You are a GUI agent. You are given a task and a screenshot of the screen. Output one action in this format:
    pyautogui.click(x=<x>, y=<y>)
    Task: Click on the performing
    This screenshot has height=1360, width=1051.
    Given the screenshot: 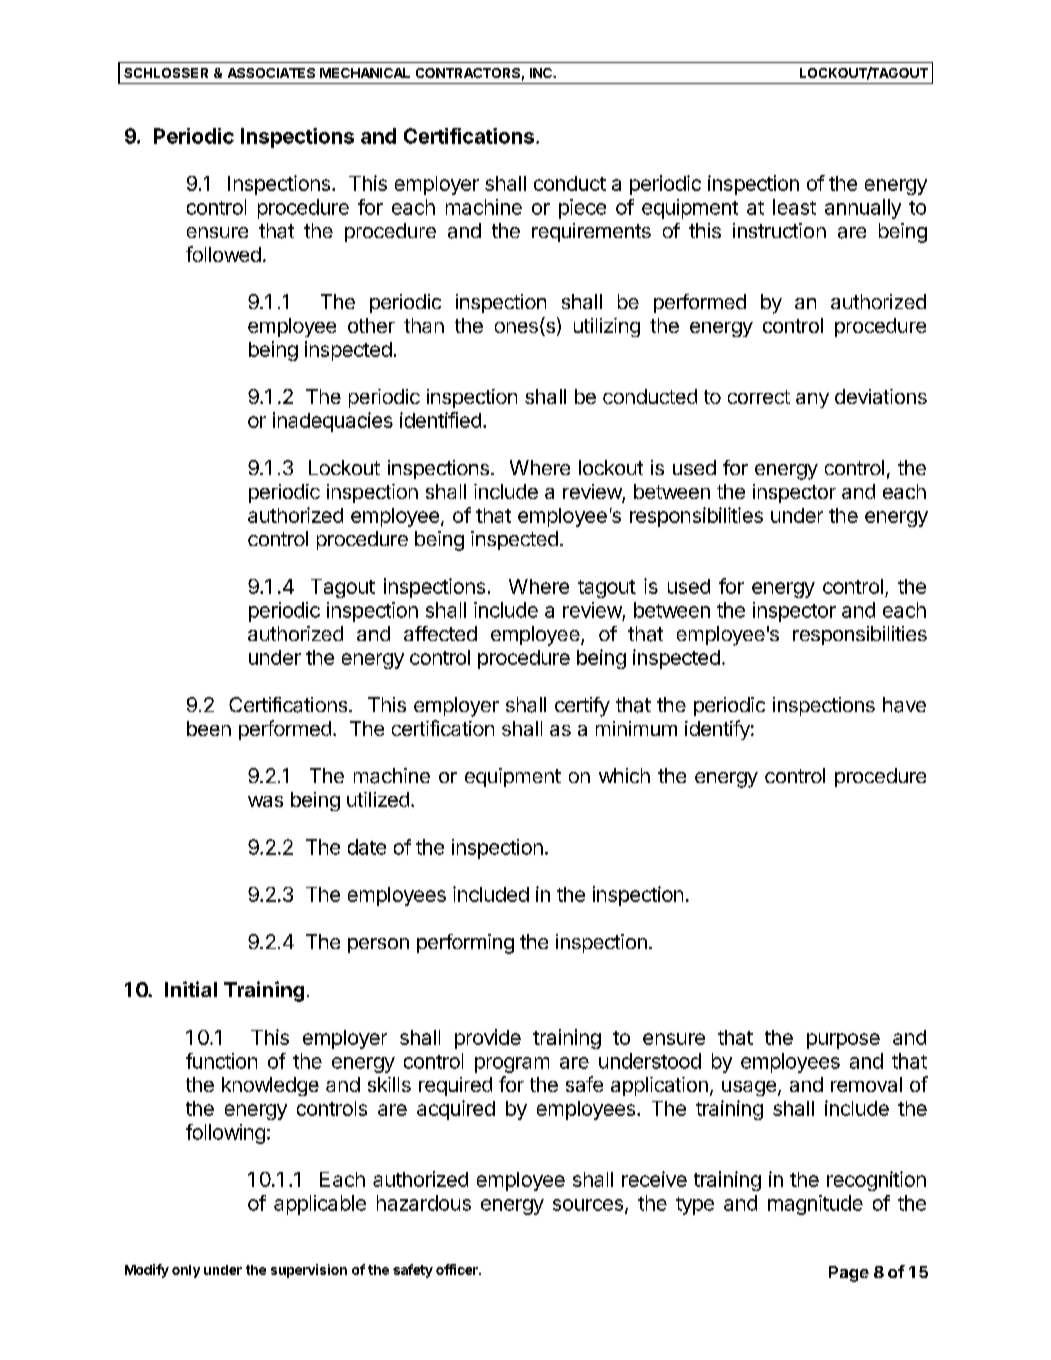 What is the action you would take?
    pyautogui.click(x=465, y=944)
